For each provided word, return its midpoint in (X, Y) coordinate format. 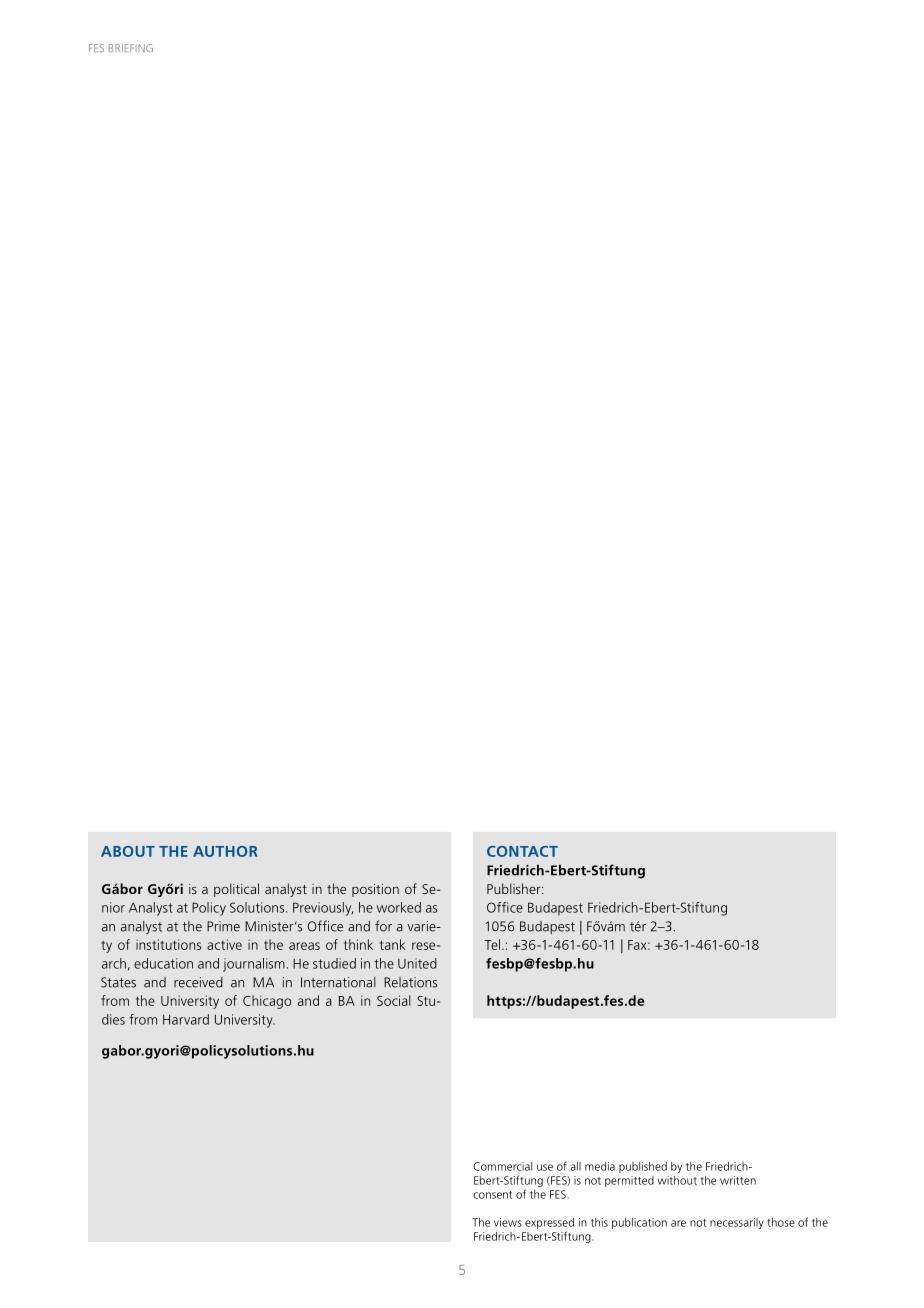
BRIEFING (131, 48)
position (375, 890)
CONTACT (522, 851)
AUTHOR (225, 851)
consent (493, 1195)
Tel (492, 944)
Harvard (186, 1019)
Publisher (515, 888)
